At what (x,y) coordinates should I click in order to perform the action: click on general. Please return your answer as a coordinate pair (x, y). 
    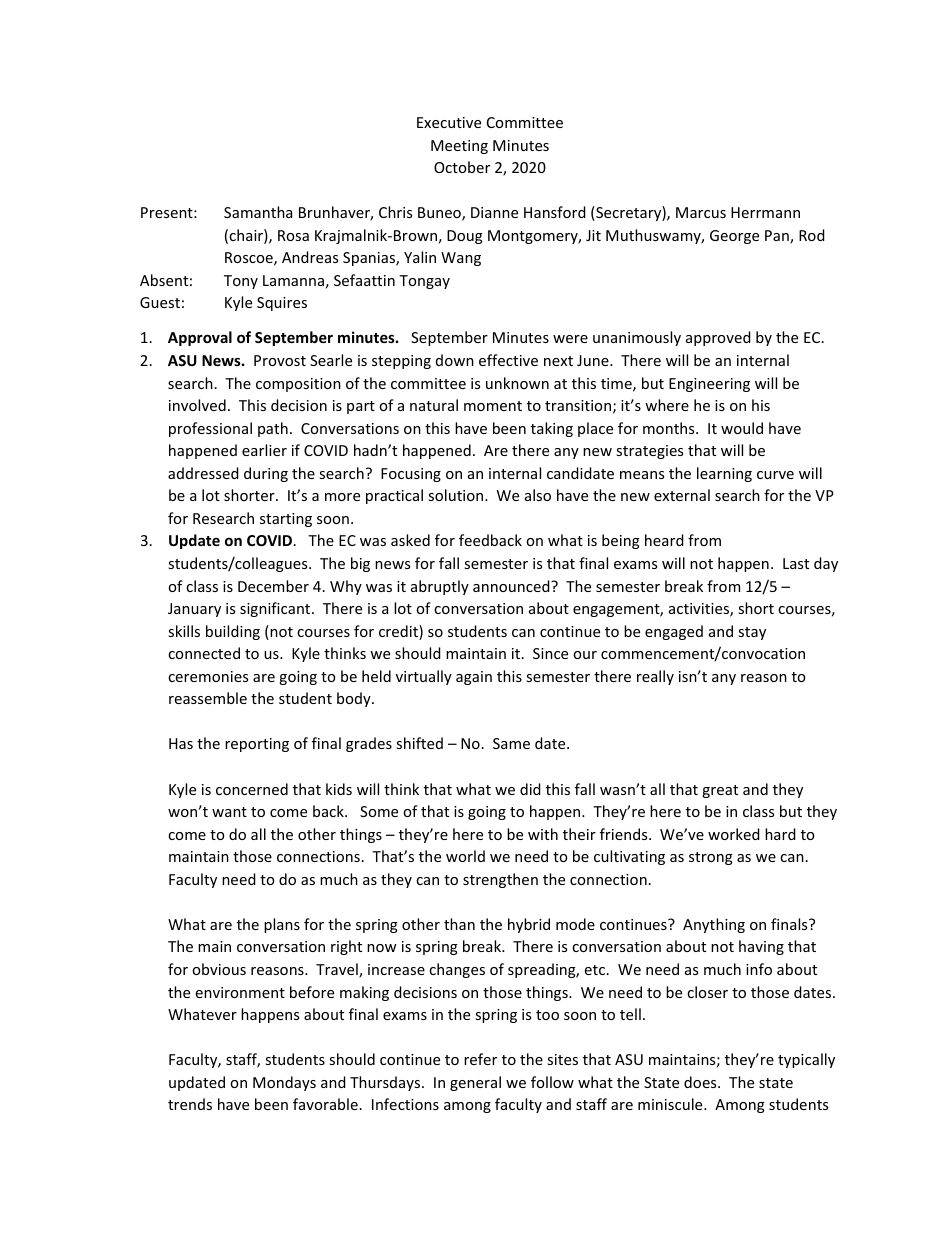
    Looking at the image, I should click on (475, 1083).
